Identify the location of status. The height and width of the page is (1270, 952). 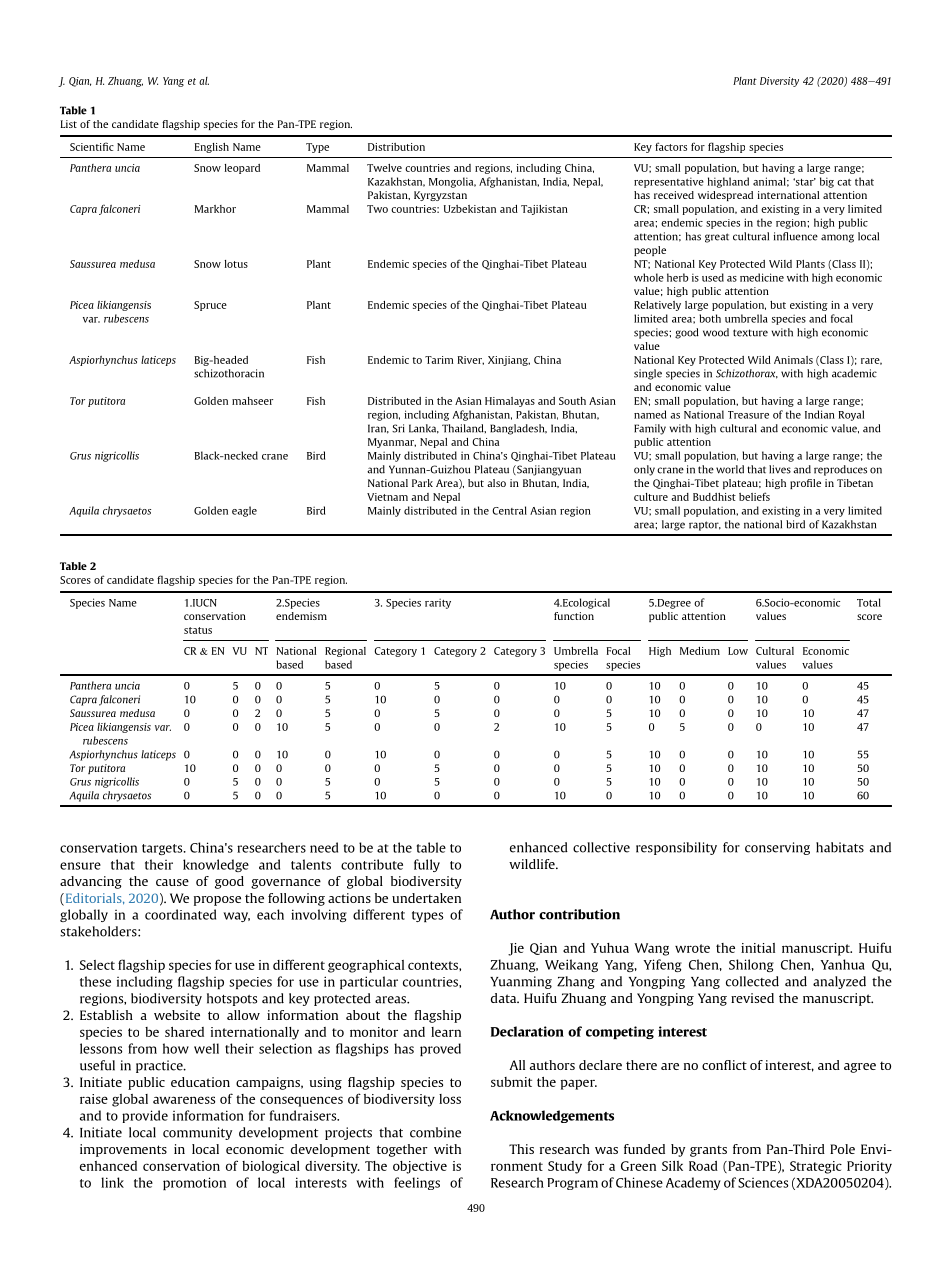
(198, 630).
